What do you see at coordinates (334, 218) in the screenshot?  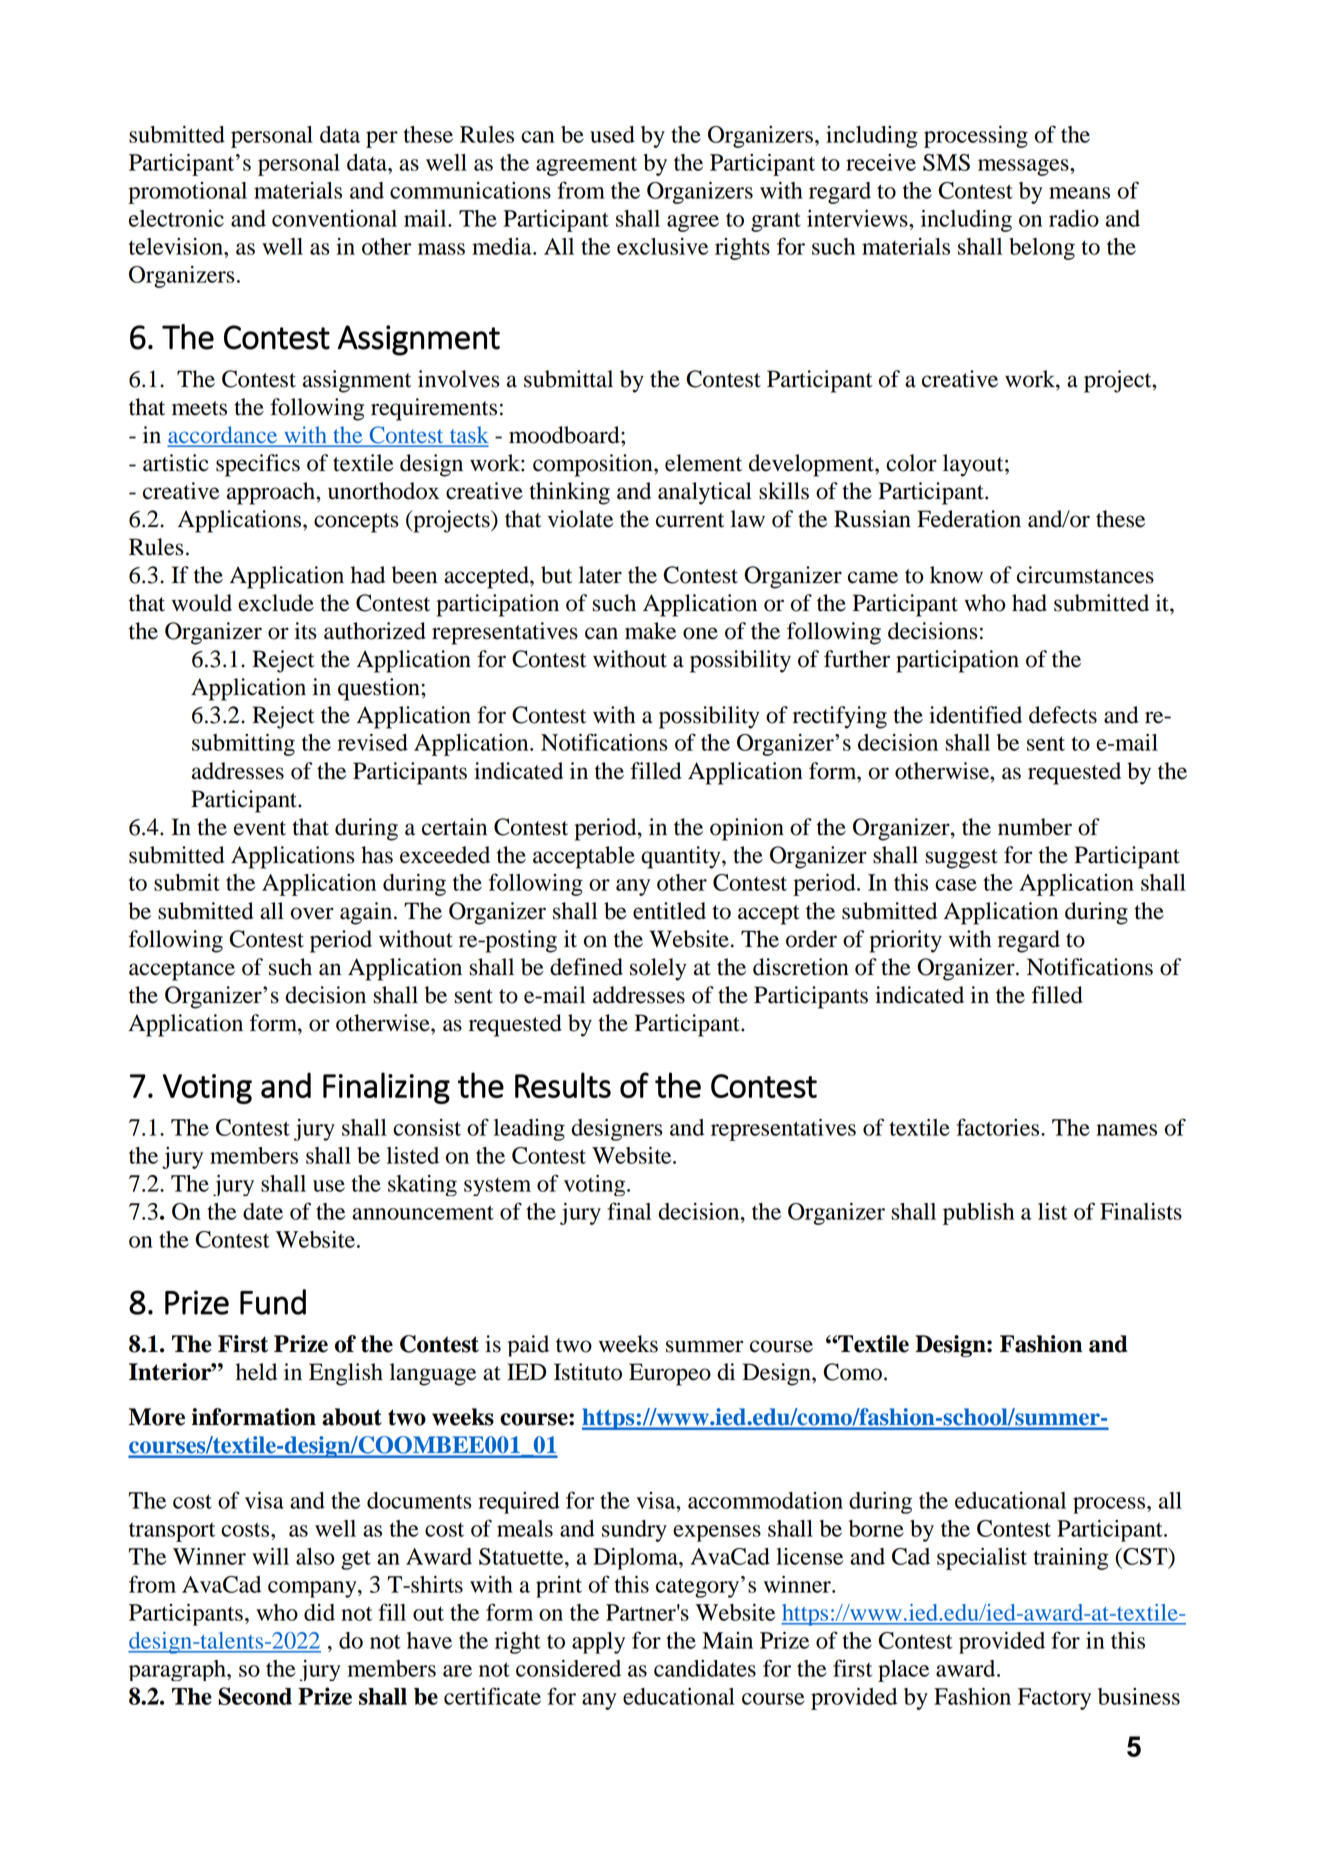 I see `conventional` at bounding box center [334, 218].
